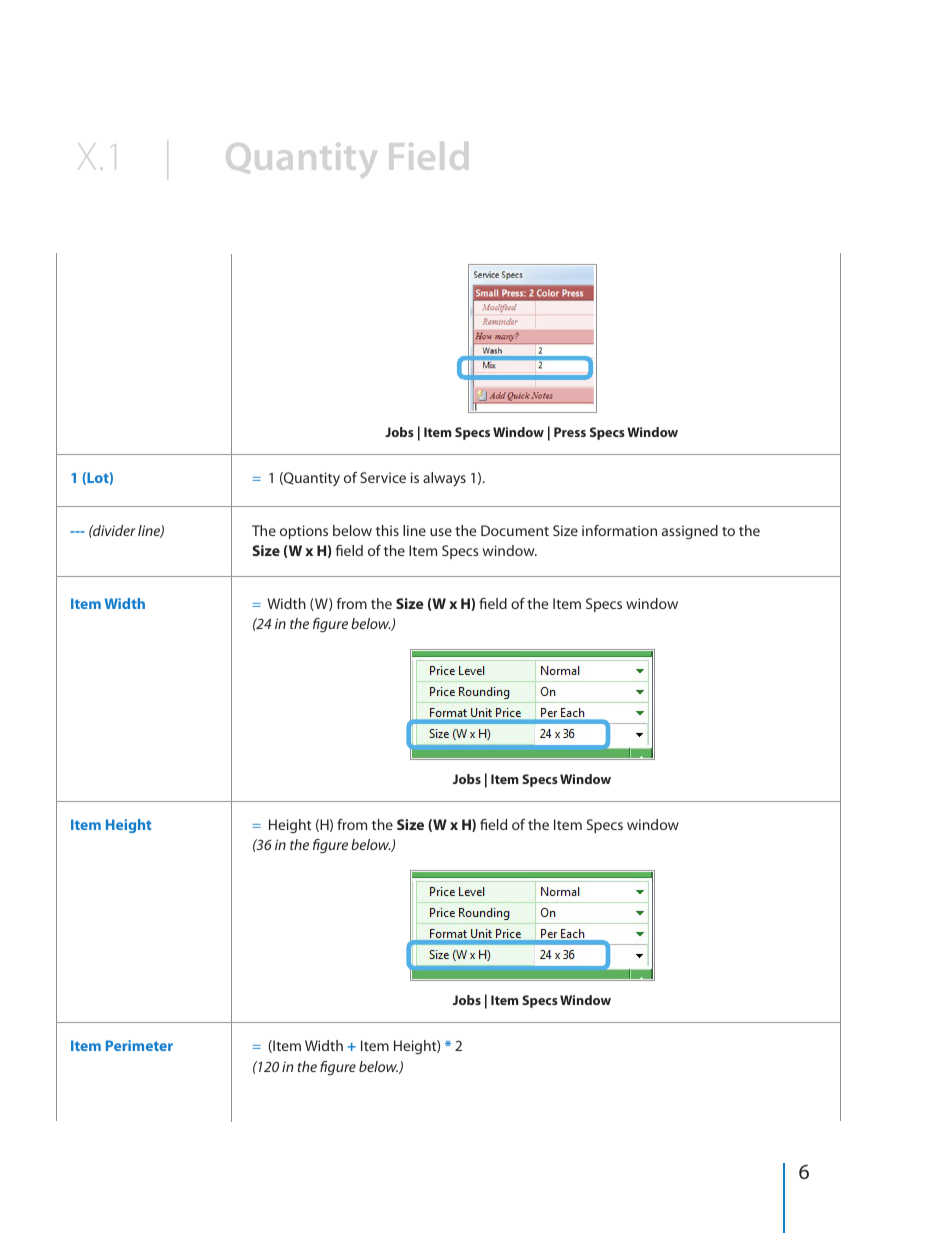 The image size is (952, 1233). Describe the element at coordinates (383, 477) in the screenshot. I see `Service` at that location.
